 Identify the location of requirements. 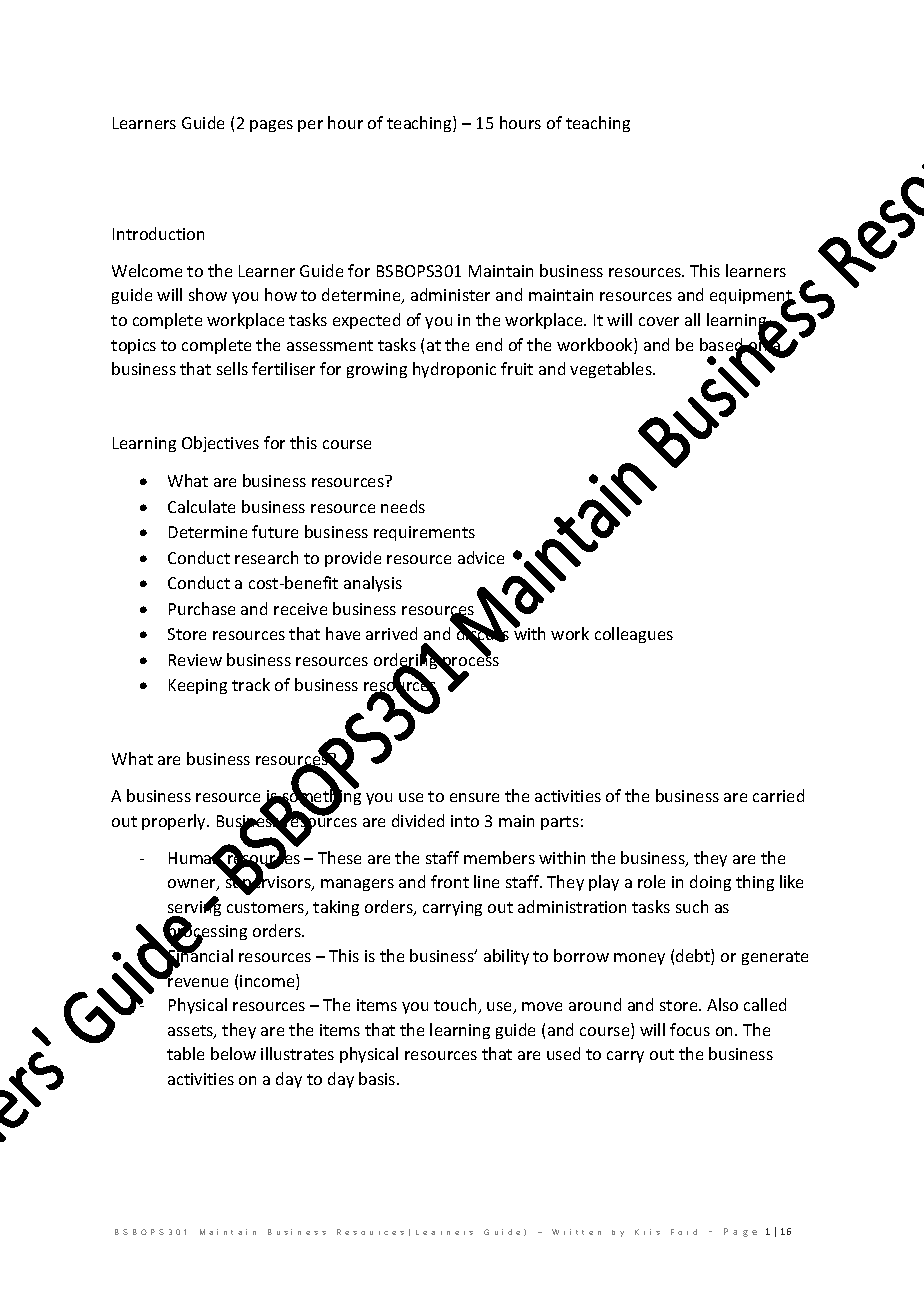
(424, 533).
